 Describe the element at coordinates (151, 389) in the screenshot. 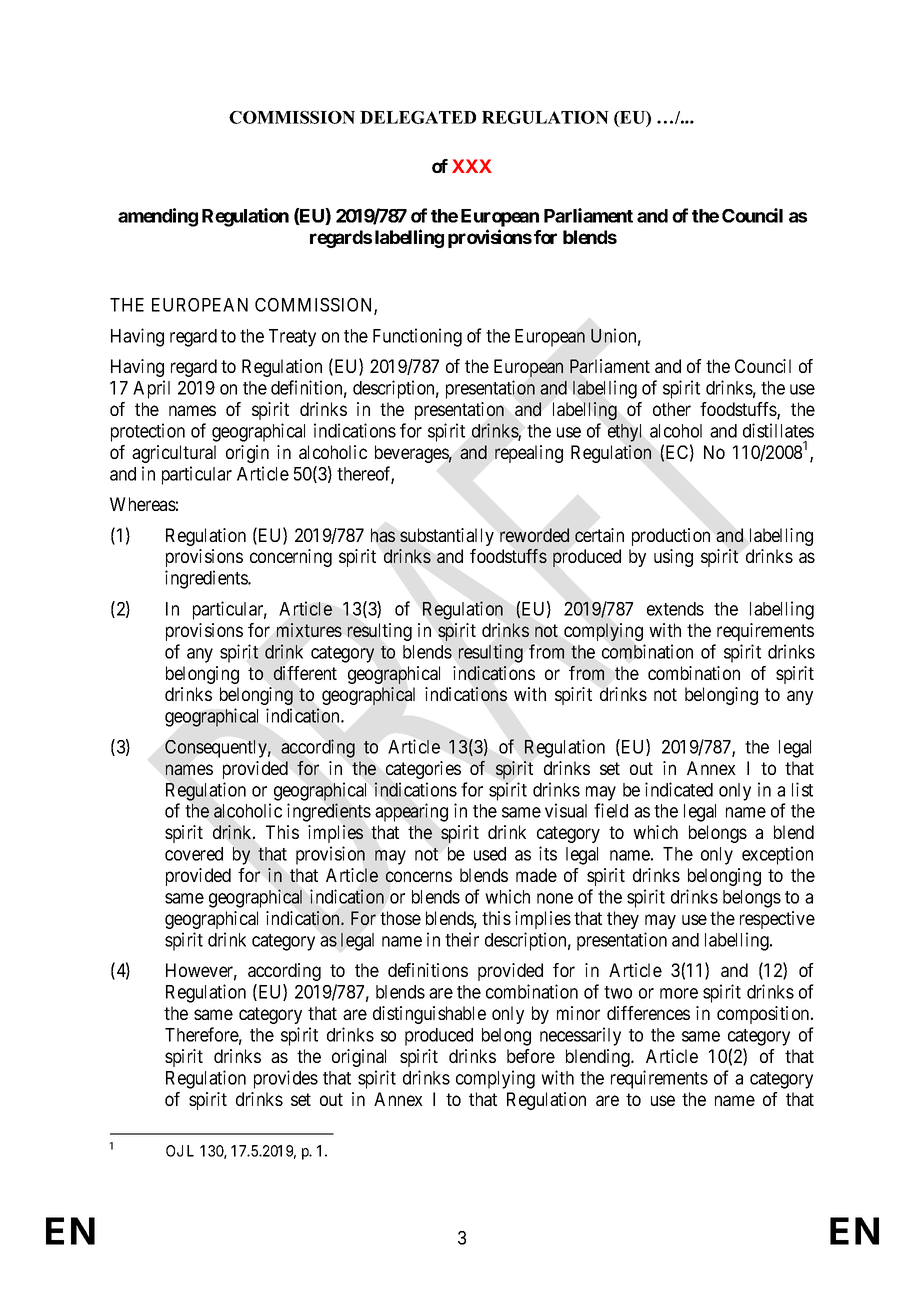

I see `April` at that location.
